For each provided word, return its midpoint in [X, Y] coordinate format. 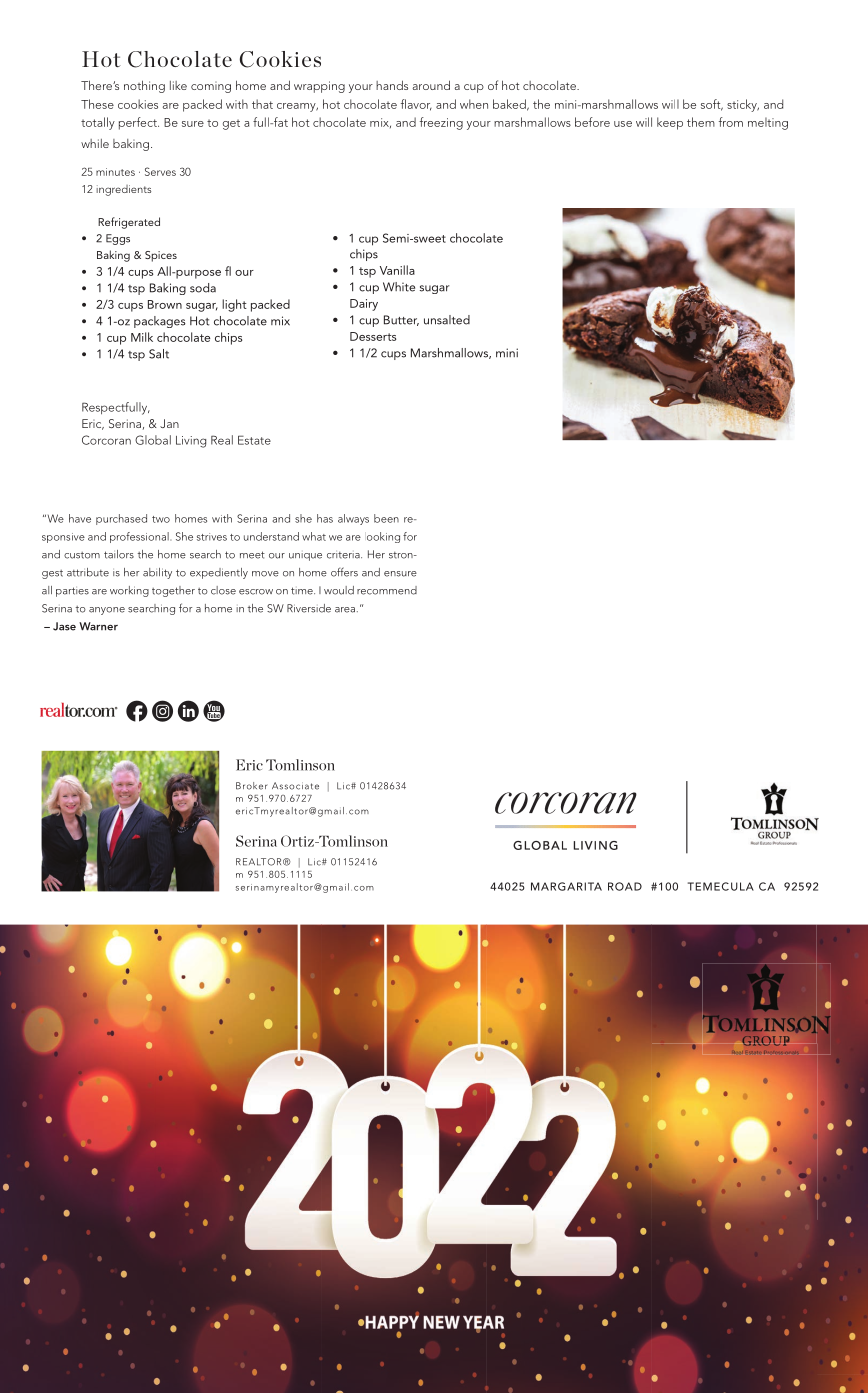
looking [383, 537]
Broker [252, 786]
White [399, 287]
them [701, 122]
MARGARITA [566, 886]
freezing [441, 123]
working [129, 591]
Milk [142, 337]
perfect [139, 123]
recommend [387, 590]
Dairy [364, 305]
